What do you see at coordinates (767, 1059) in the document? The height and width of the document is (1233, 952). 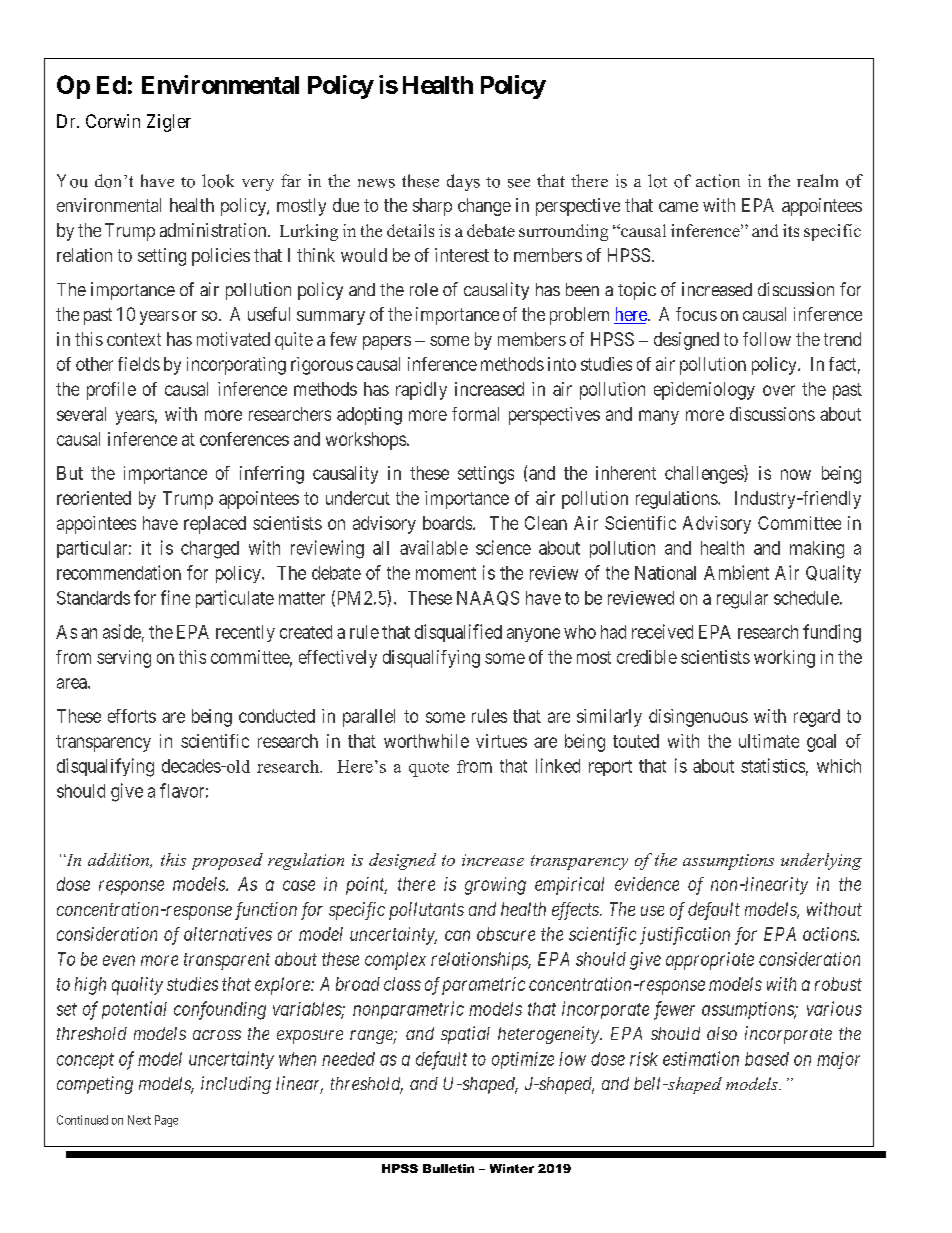 I see `based` at bounding box center [767, 1059].
